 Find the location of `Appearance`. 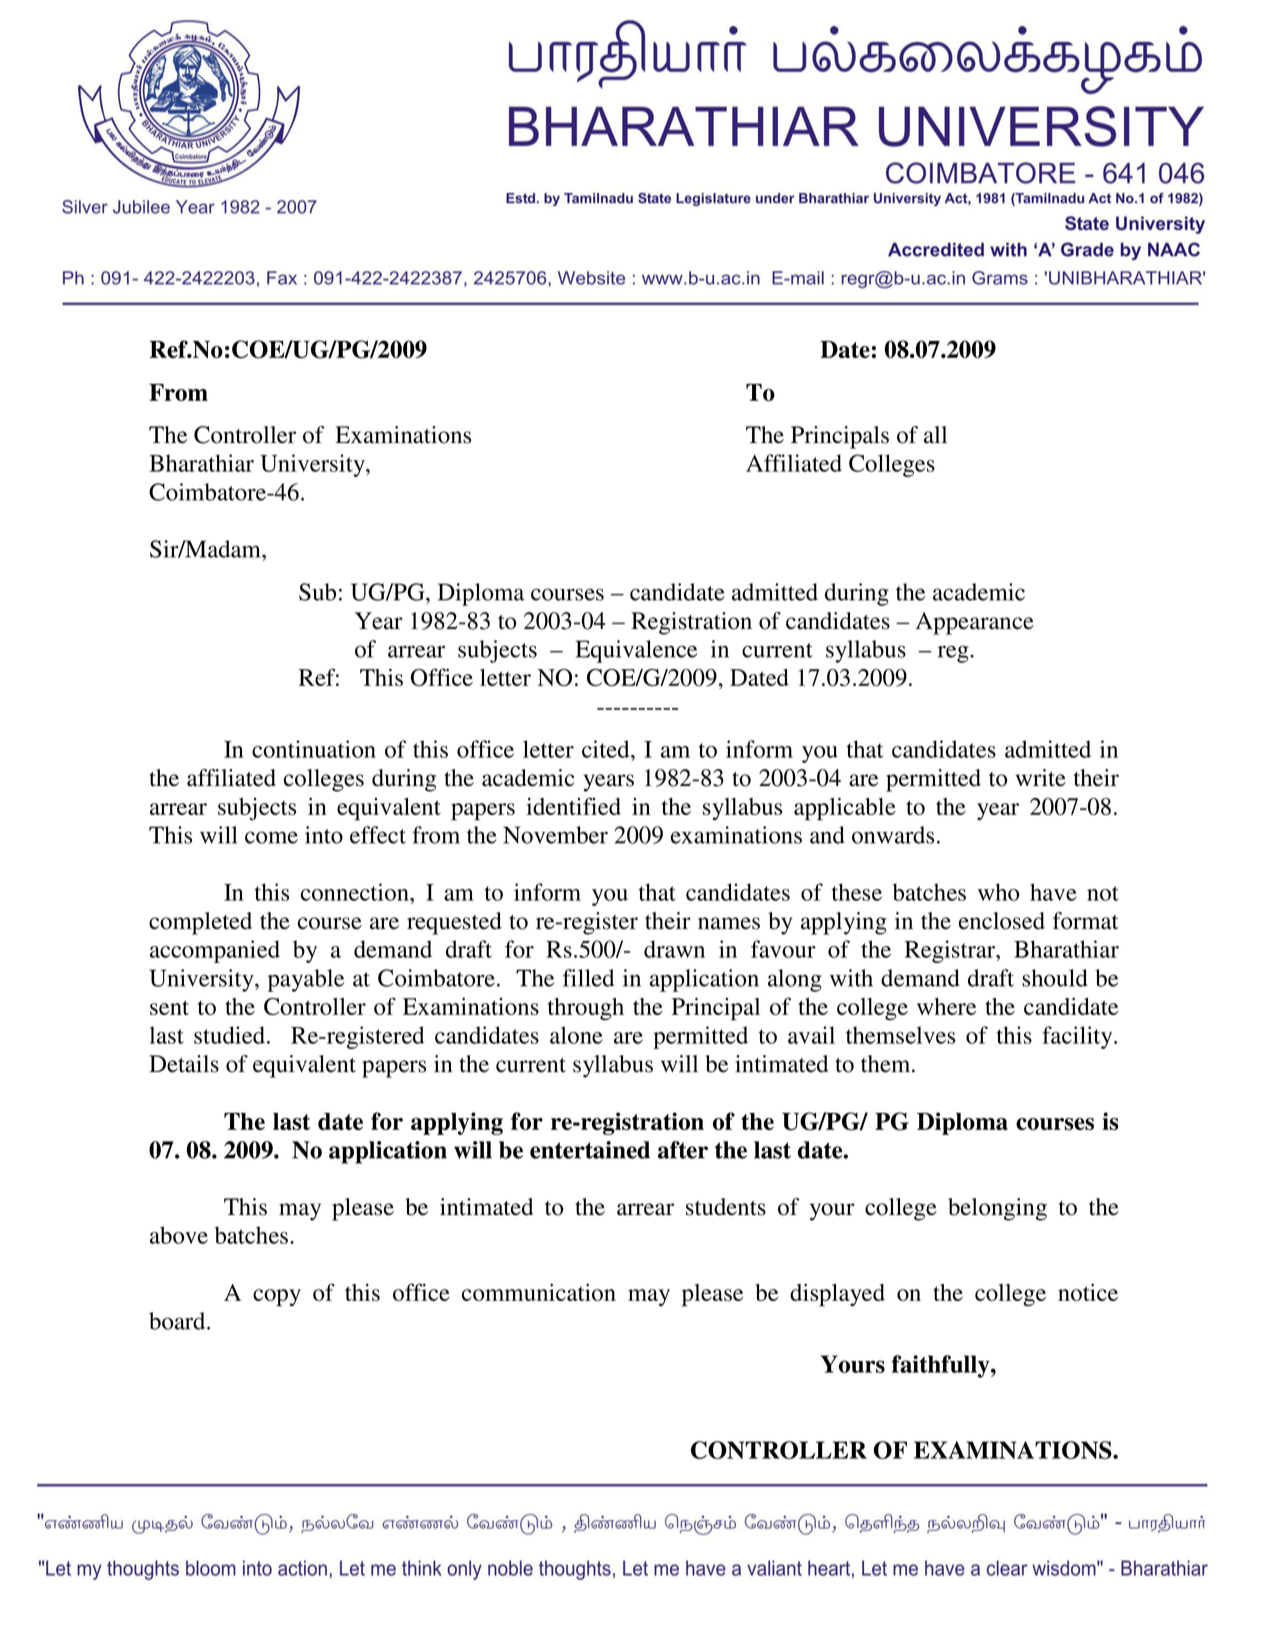

Appearance is located at coordinates (975, 623).
